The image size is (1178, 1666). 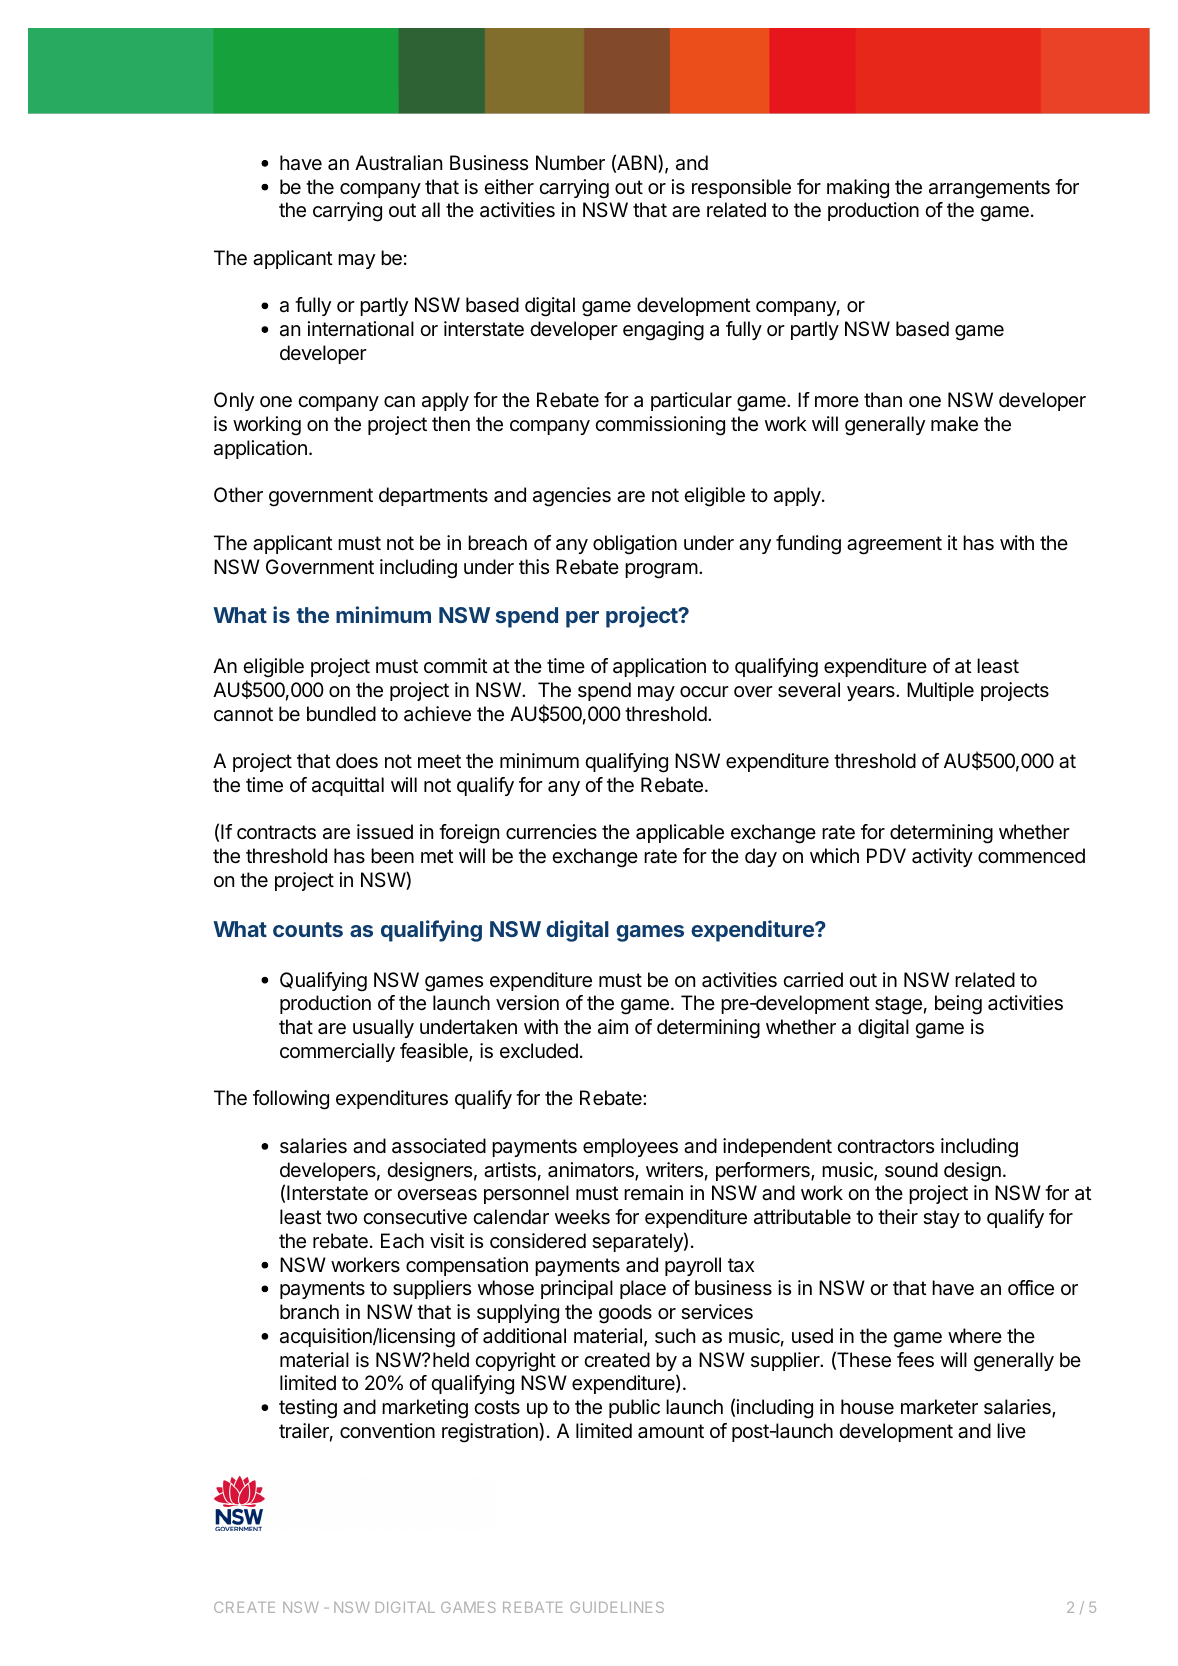 I want to click on convention, so click(x=387, y=1431).
